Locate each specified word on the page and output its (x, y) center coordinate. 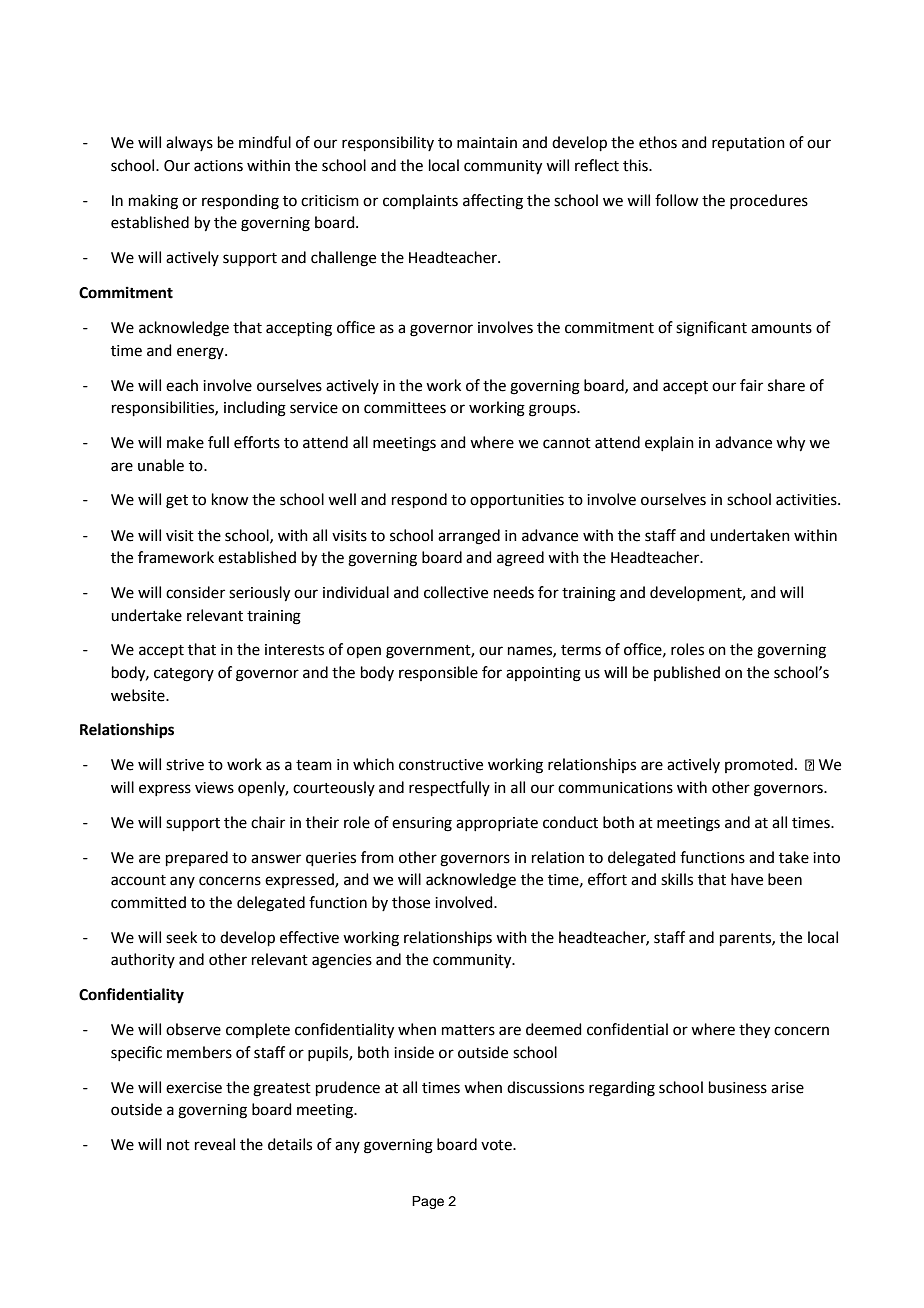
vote (497, 1145)
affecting (493, 202)
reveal (215, 1144)
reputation (748, 144)
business (738, 1087)
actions (218, 166)
